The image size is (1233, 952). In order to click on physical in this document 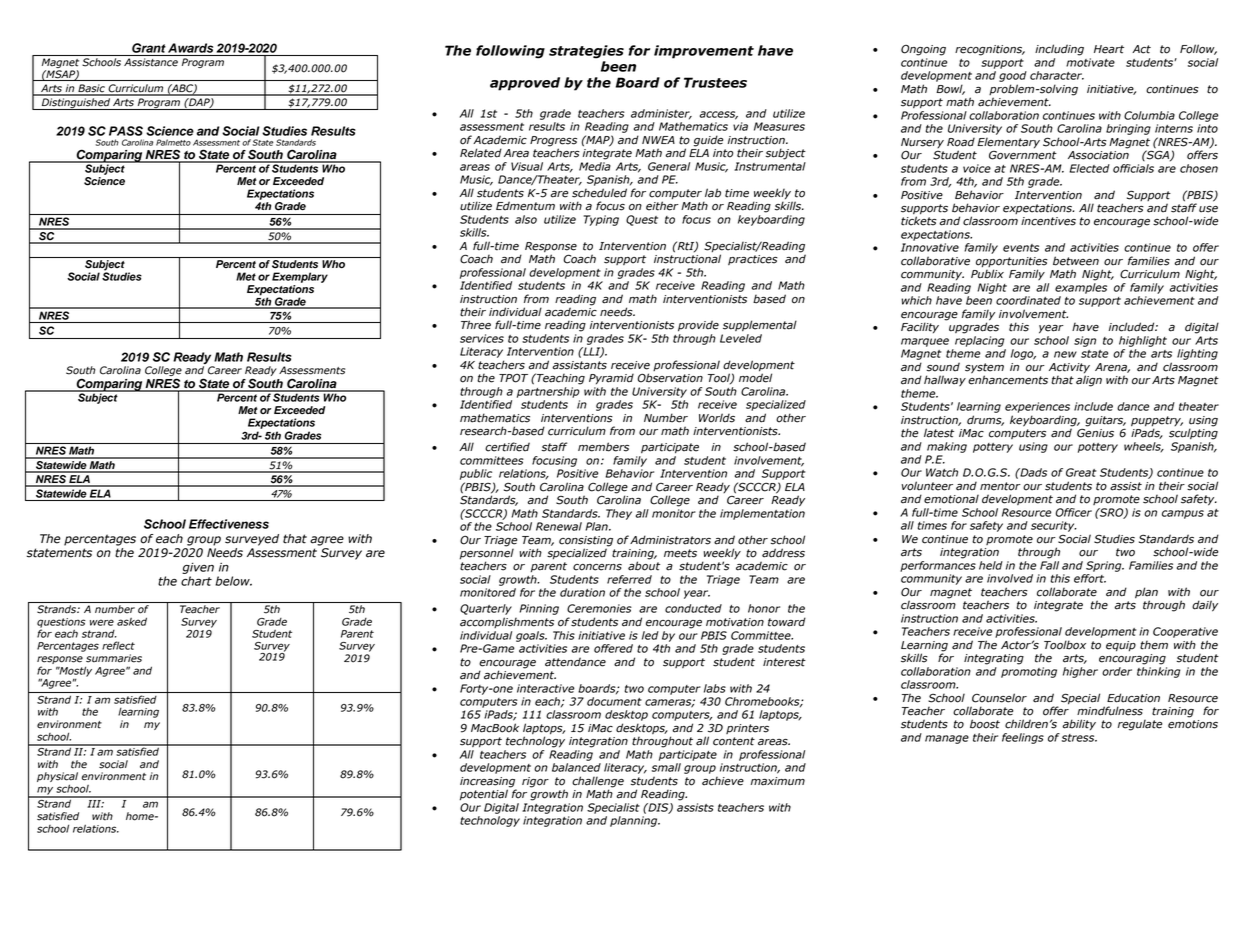, I will do `click(57, 778)`.
